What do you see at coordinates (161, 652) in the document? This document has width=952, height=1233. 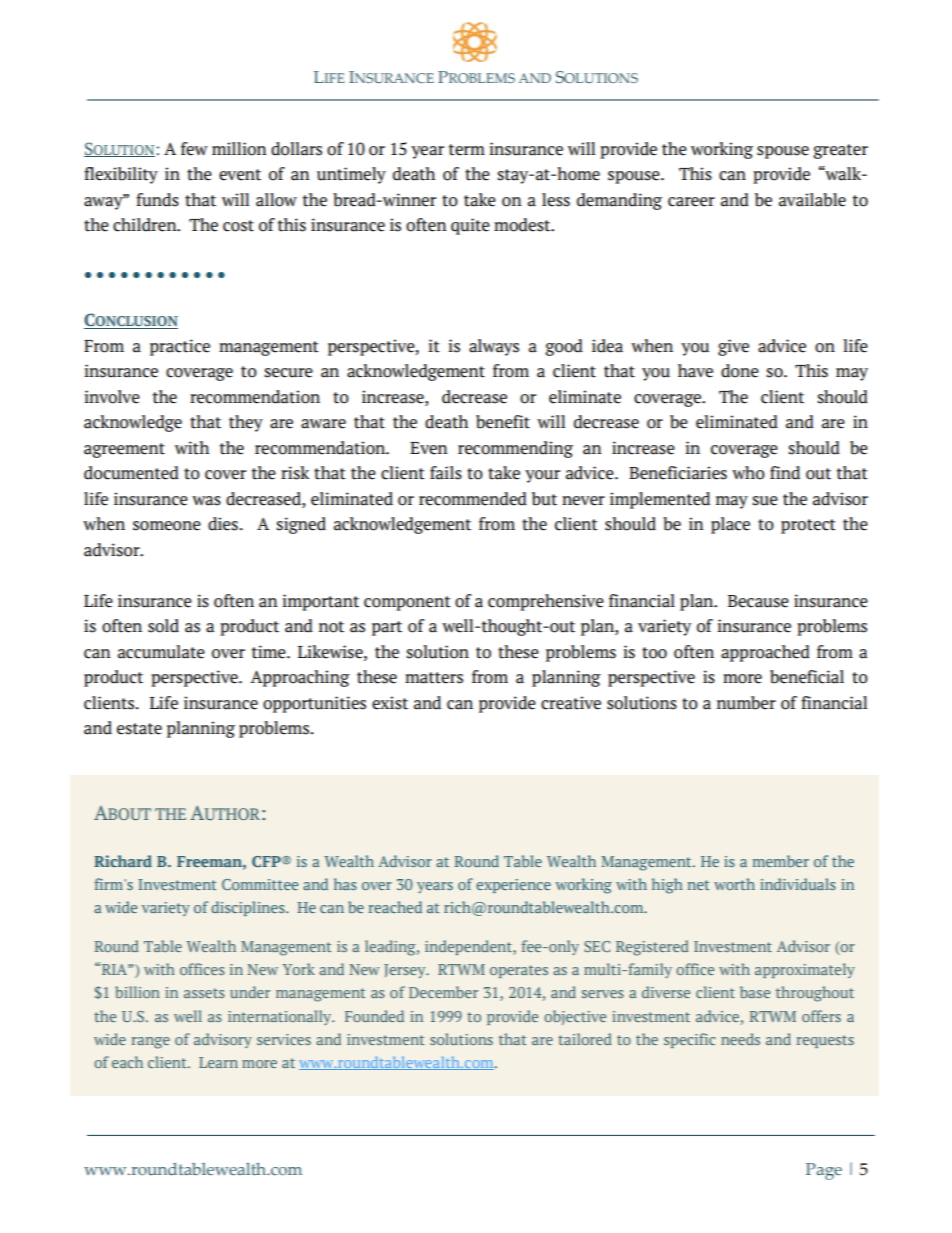 I see `accumulate` at bounding box center [161, 652].
